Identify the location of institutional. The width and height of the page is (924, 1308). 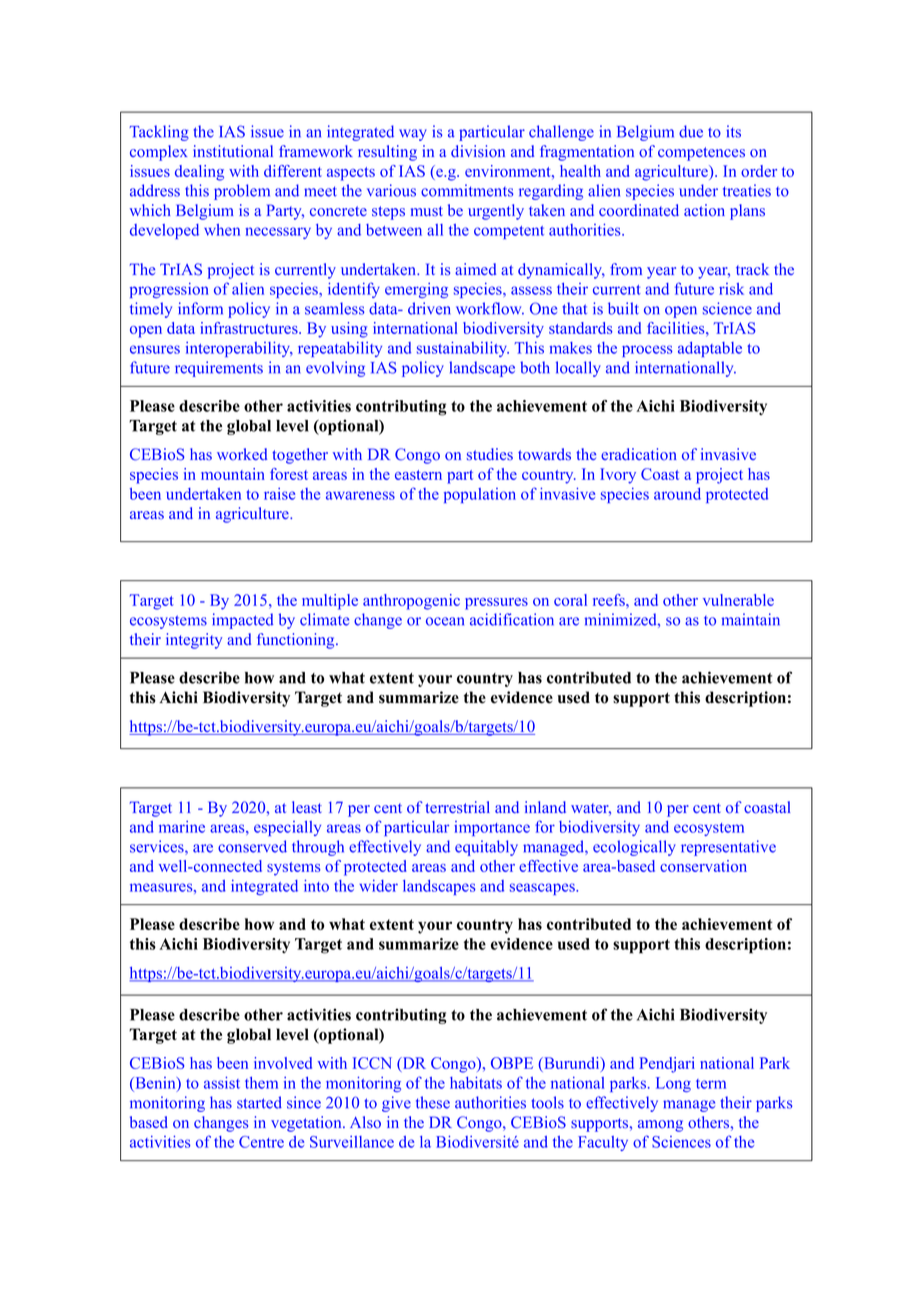
(233, 151).
